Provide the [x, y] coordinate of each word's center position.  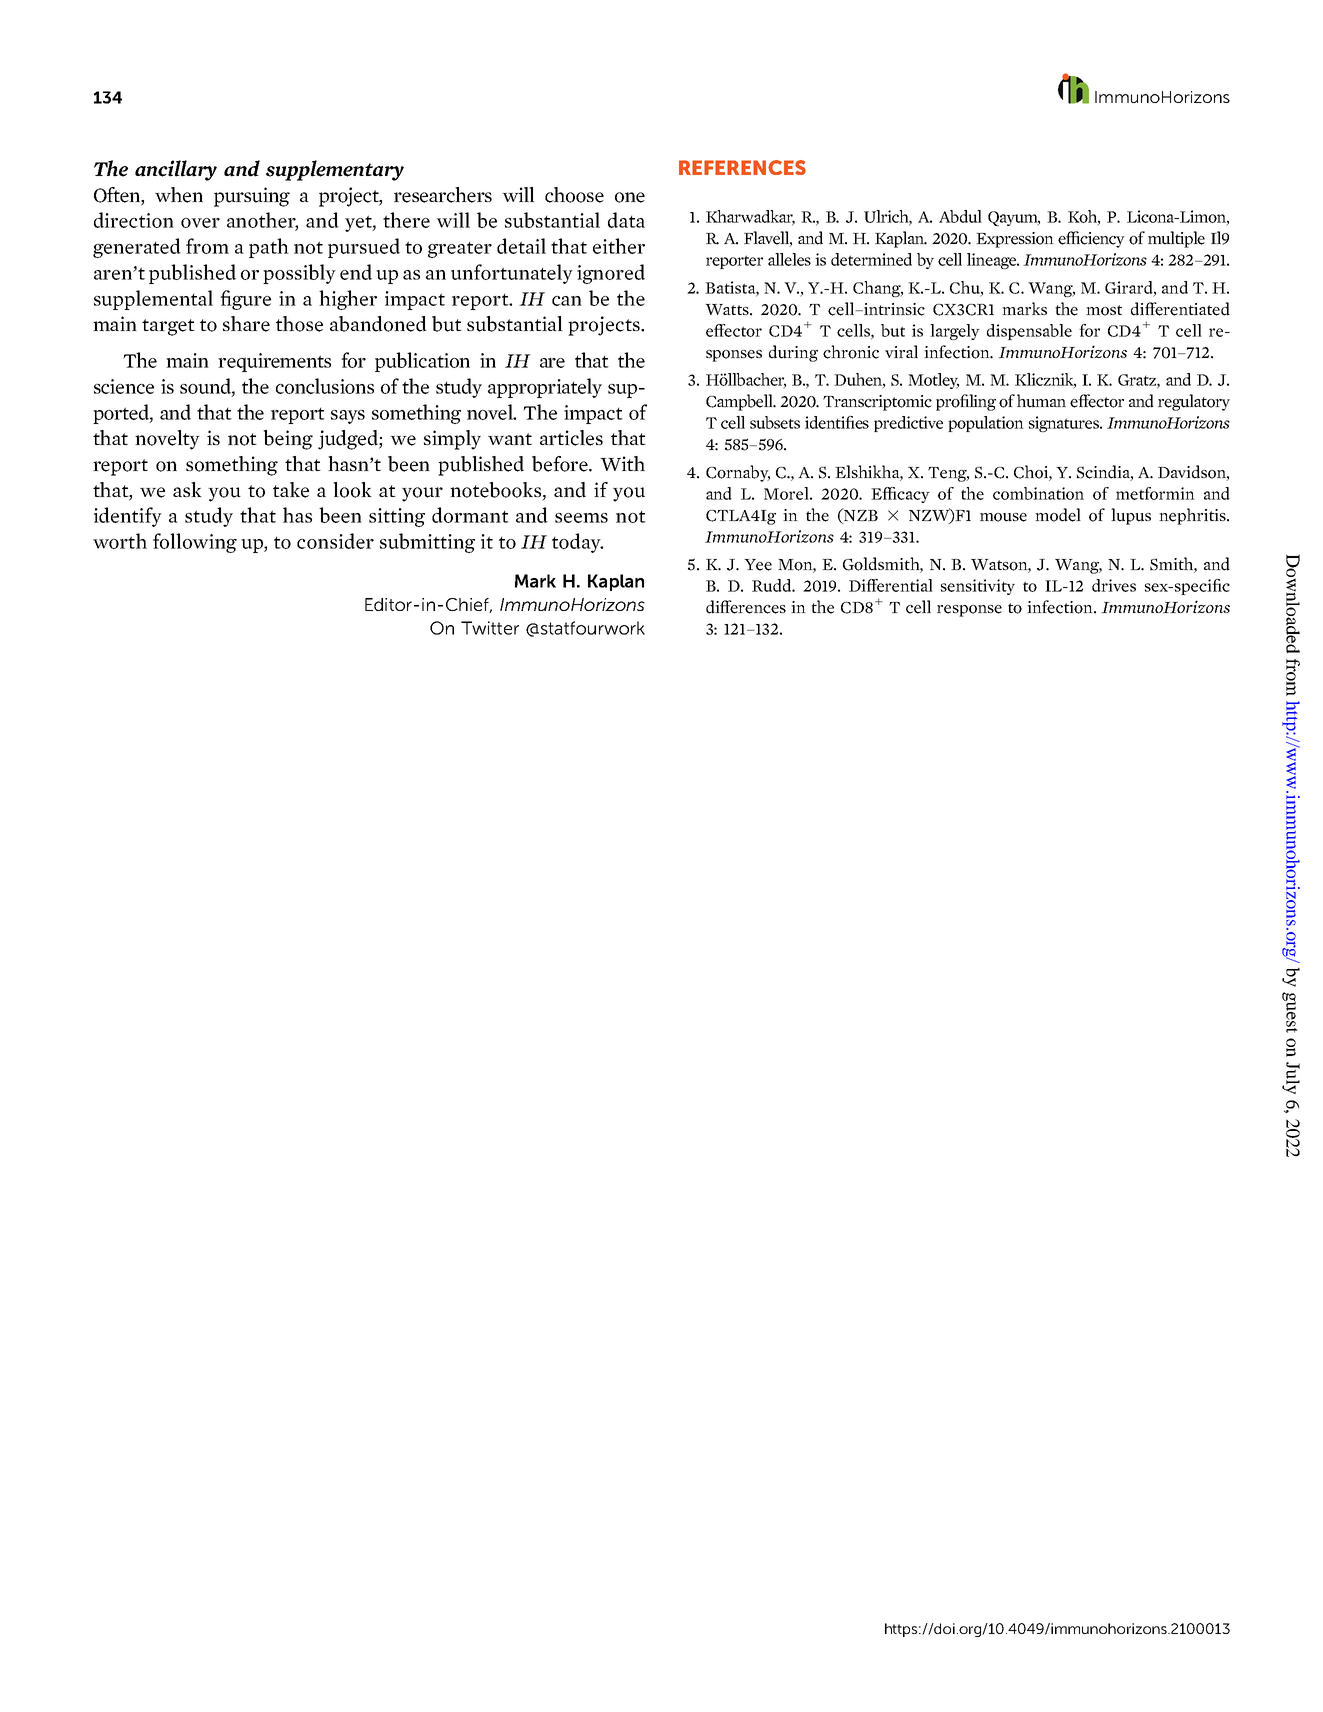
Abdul [960, 216]
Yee [758, 565]
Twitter [490, 628]
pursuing [252, 197]
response [969, 611]
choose [574, 195]
